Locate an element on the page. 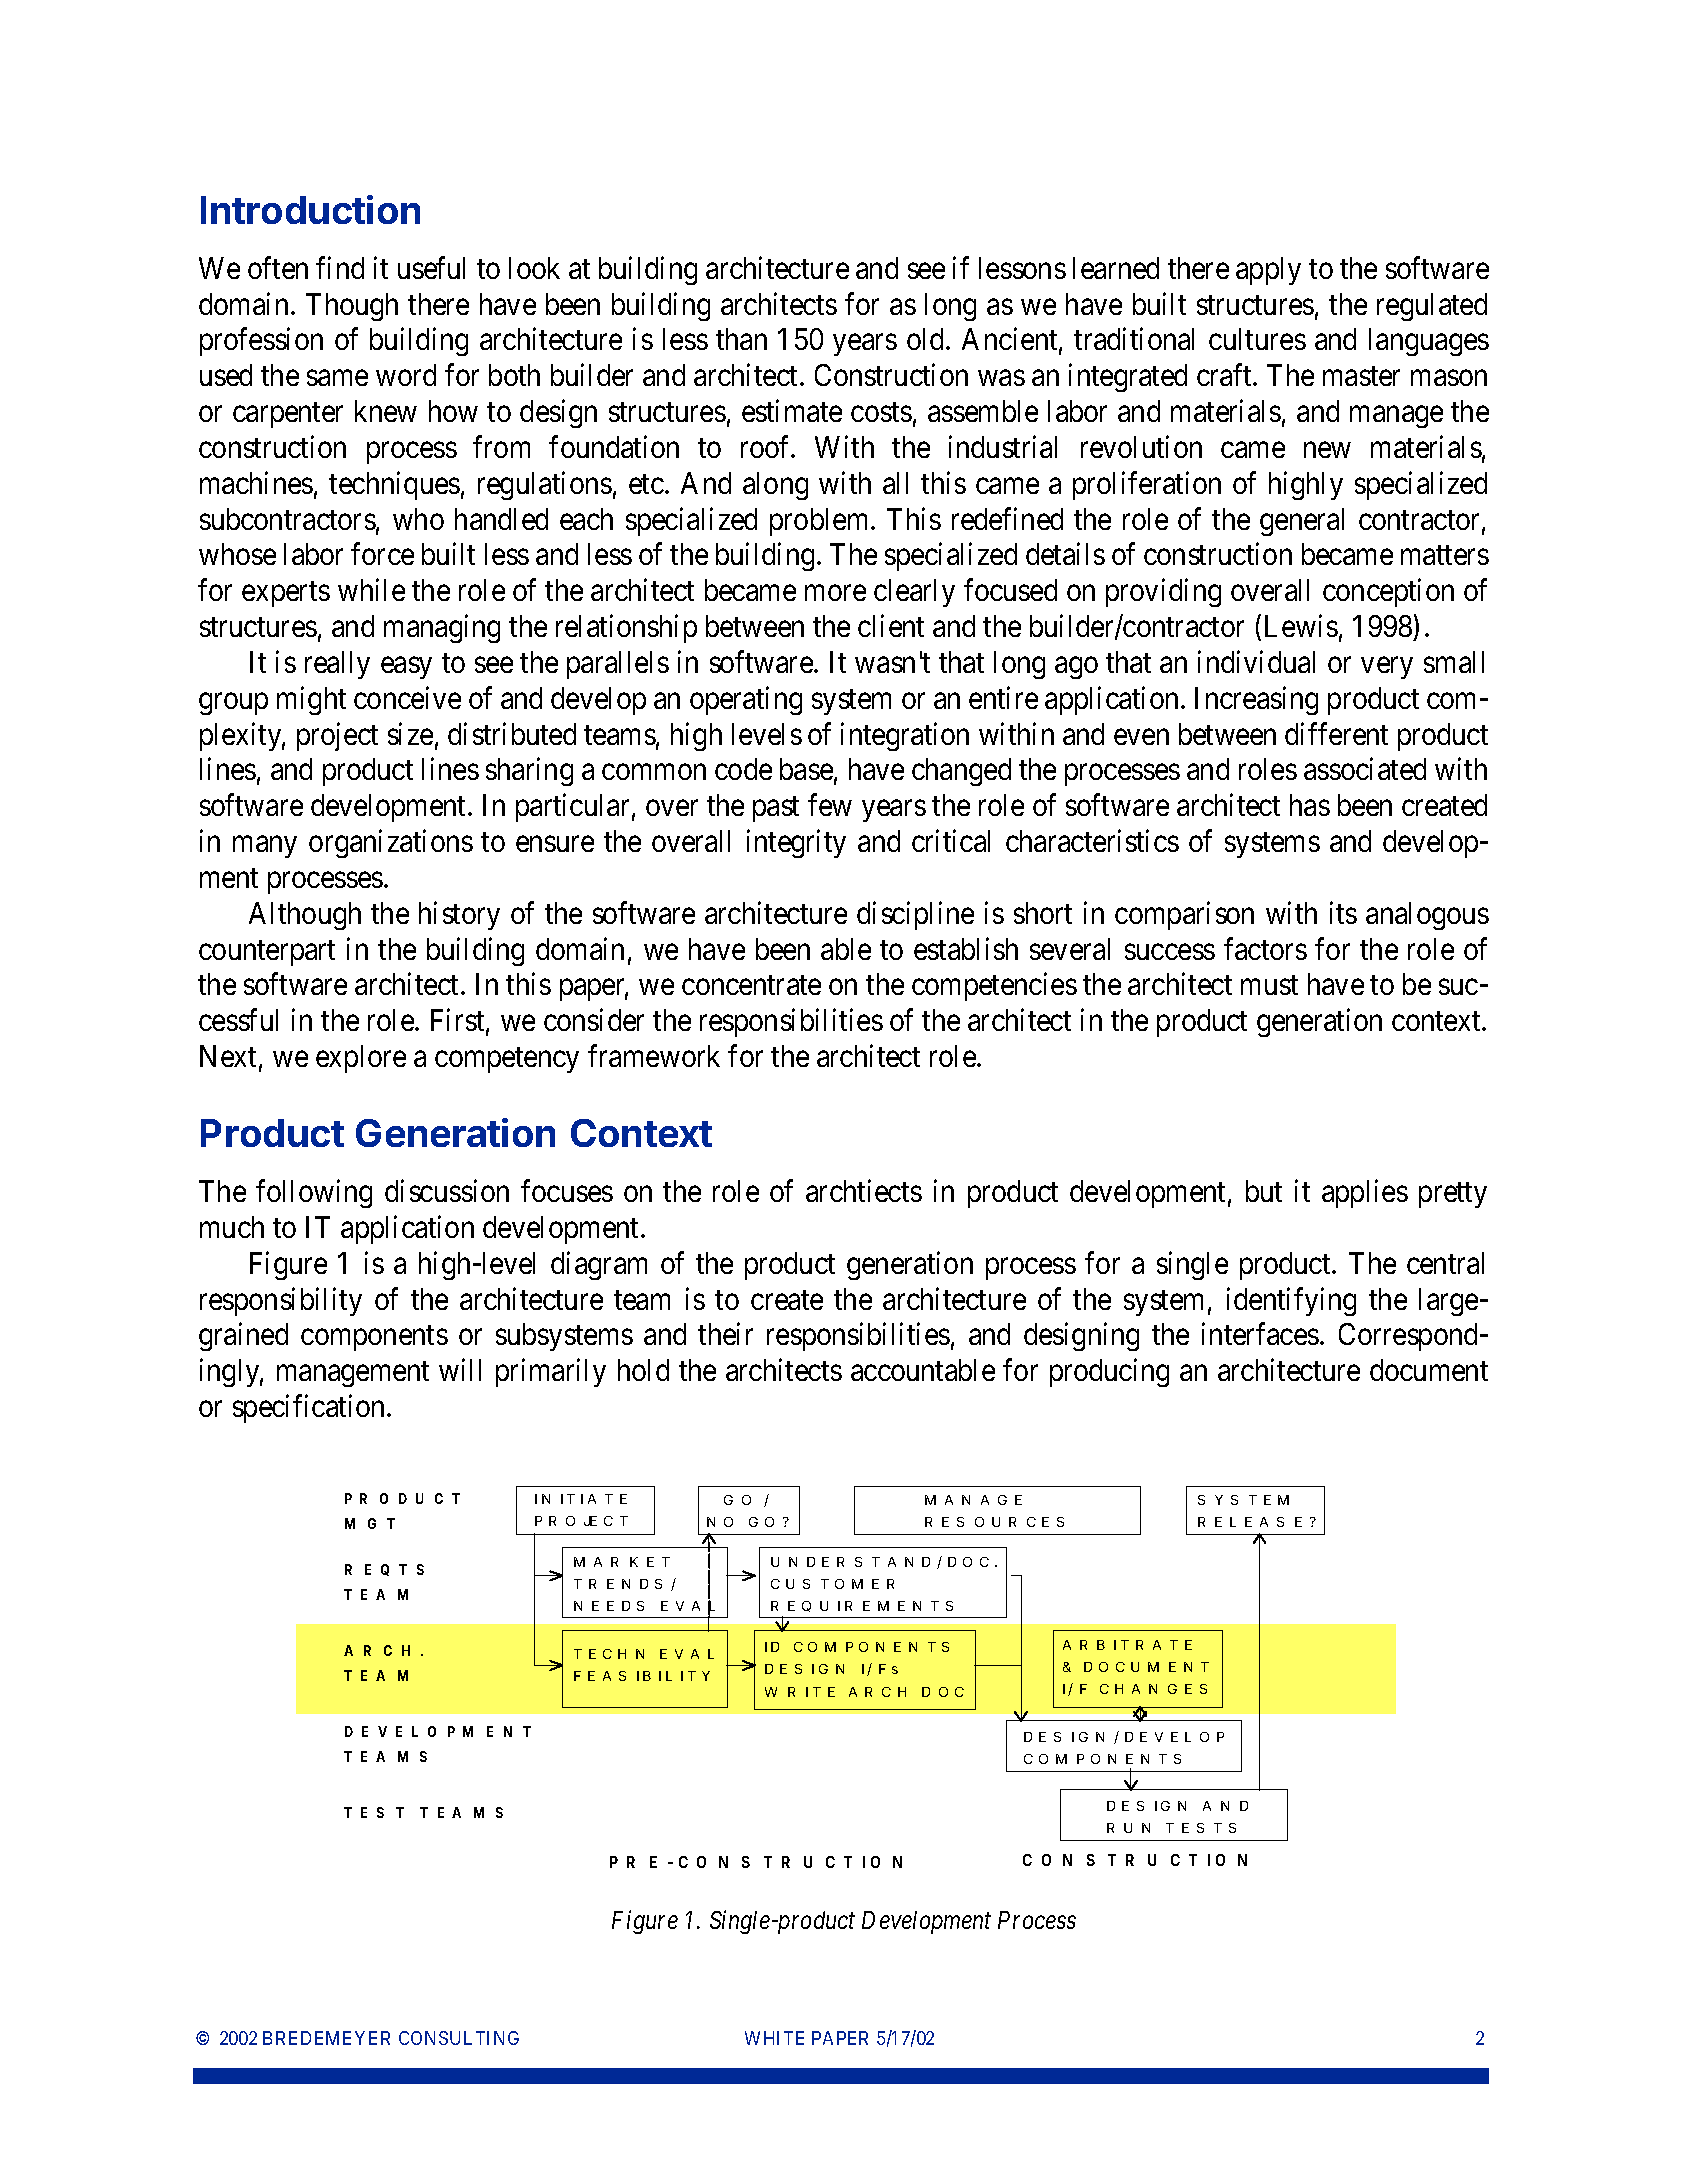 This document has width=1687, height=2183. than is located at coordinates (741, 339).
